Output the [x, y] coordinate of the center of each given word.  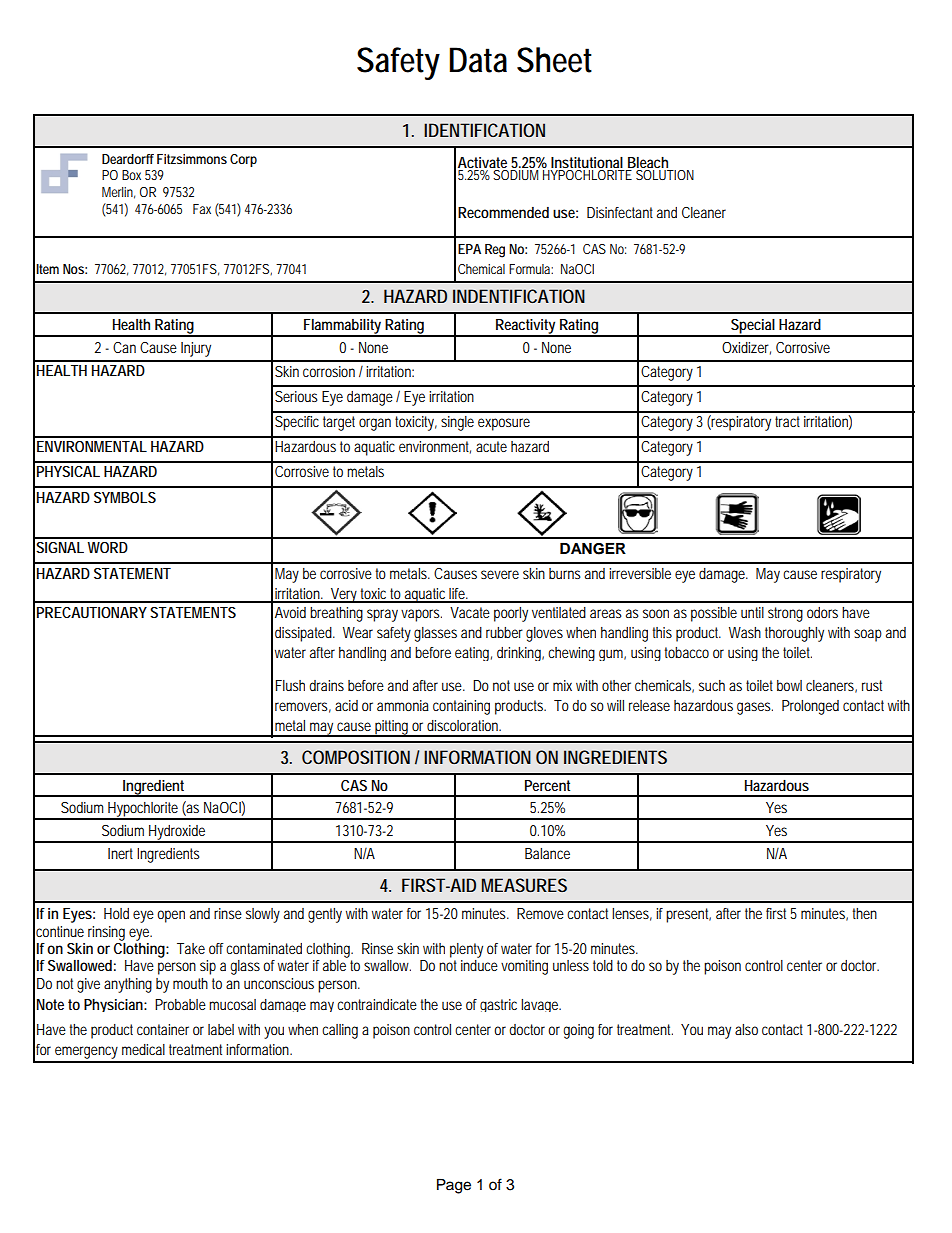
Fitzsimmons [192, 159]
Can [124, 347]
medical [143, 1049]
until [752, 612]
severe [500, 574]
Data [478, 60]
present [688, 915]
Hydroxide [177, 833]
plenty [466, 950]
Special [753, 327]
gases [755, 708]
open [171, 916]
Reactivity [526, 327]
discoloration [464, 725]
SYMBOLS [125, 497]
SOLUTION [665, 175]
